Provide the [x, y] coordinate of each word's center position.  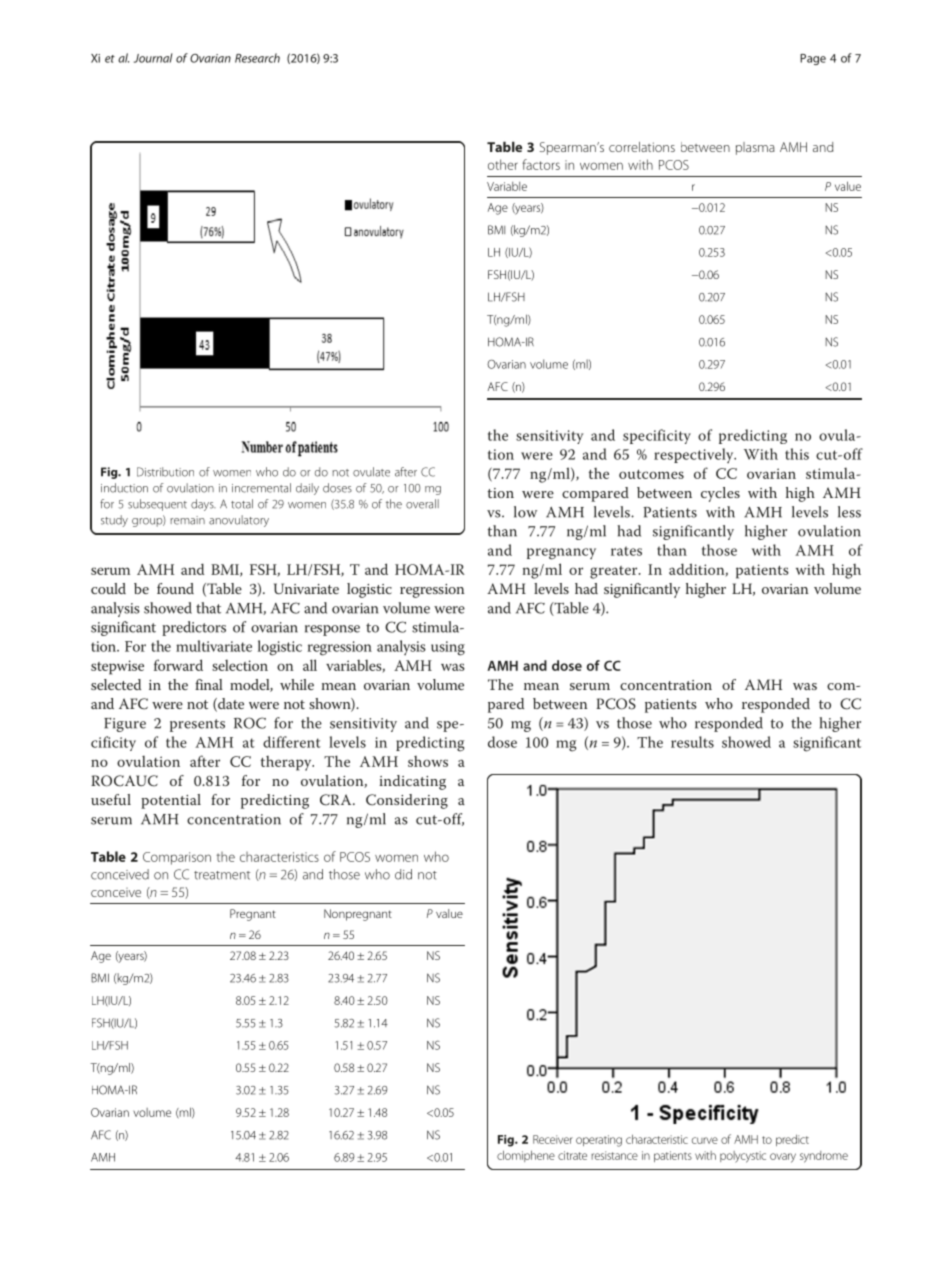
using [448, 648]
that [208, 608]
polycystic [743, 1157]
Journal [153, 58]
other [503, 164]
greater [615, 572]
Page [813, 59]
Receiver [553, 1139]
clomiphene [526, 1156]
